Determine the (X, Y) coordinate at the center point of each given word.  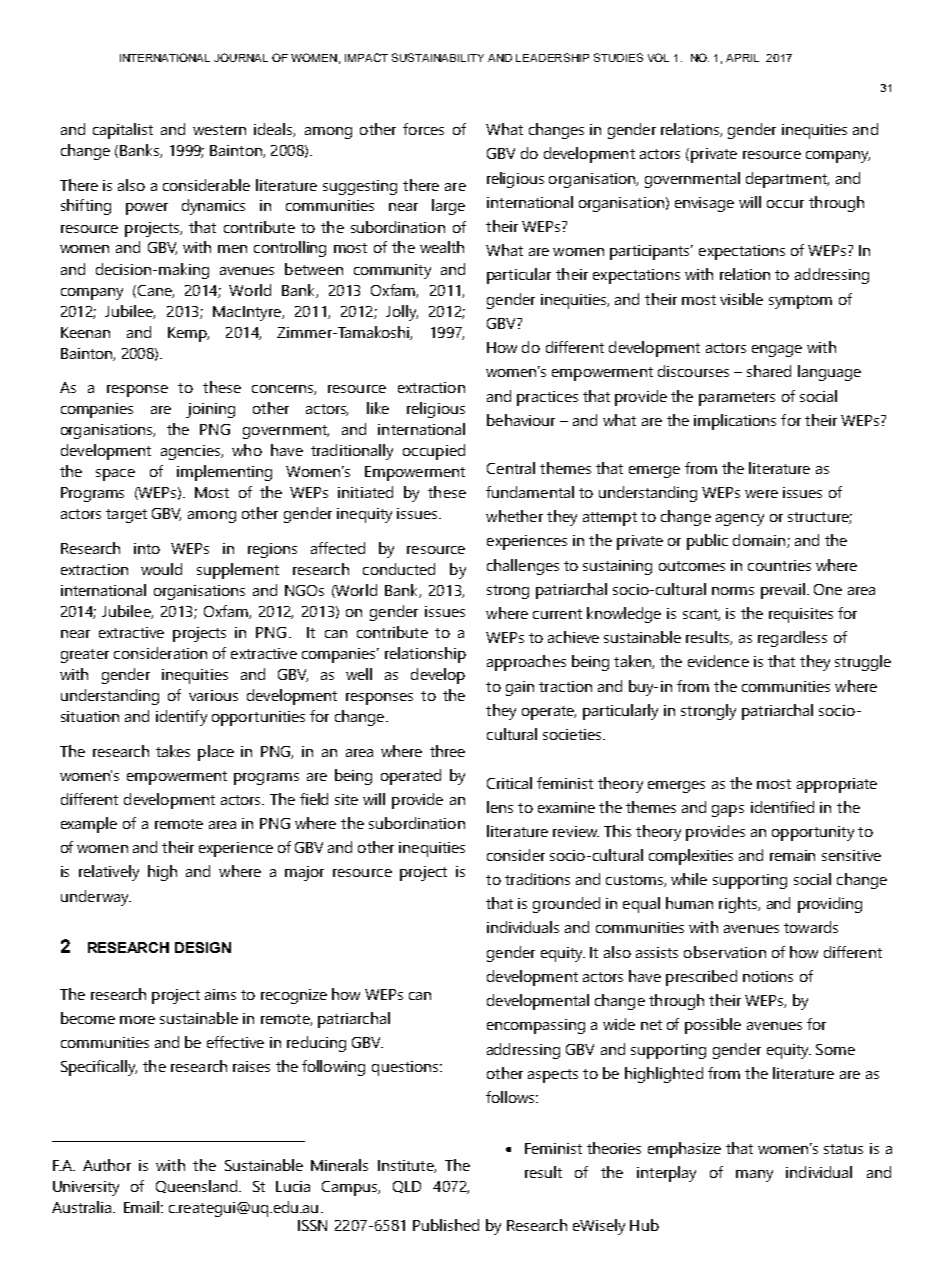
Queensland (196, 1186)
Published (446, 1225)
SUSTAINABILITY (438, 57)
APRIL (742, 58)
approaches (526, 663)
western (219, 130)
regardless (792, 639)
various (213, 695)
